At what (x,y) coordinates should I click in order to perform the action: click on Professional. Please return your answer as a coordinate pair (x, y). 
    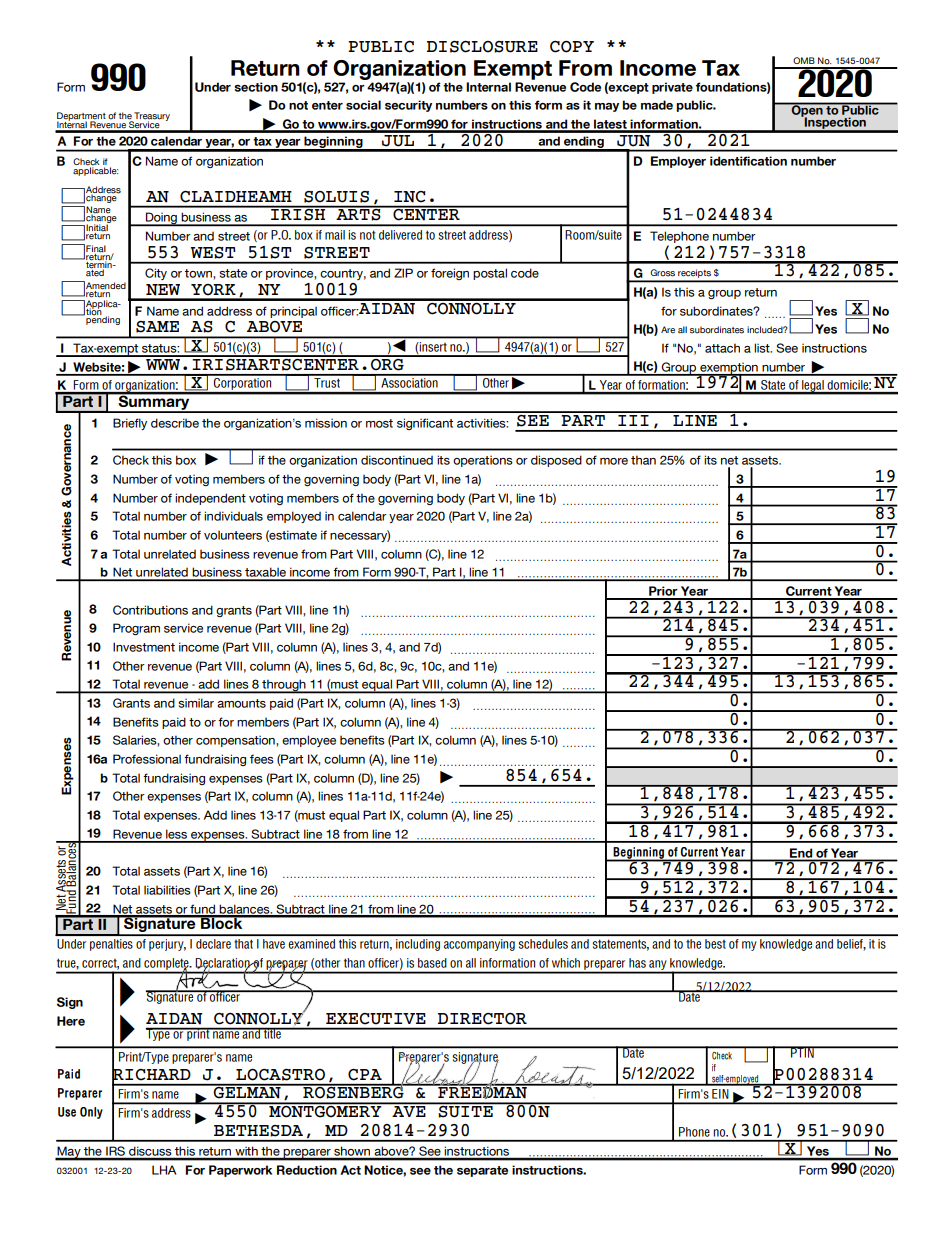
    Looking at the image, I should click on (147, 759).
